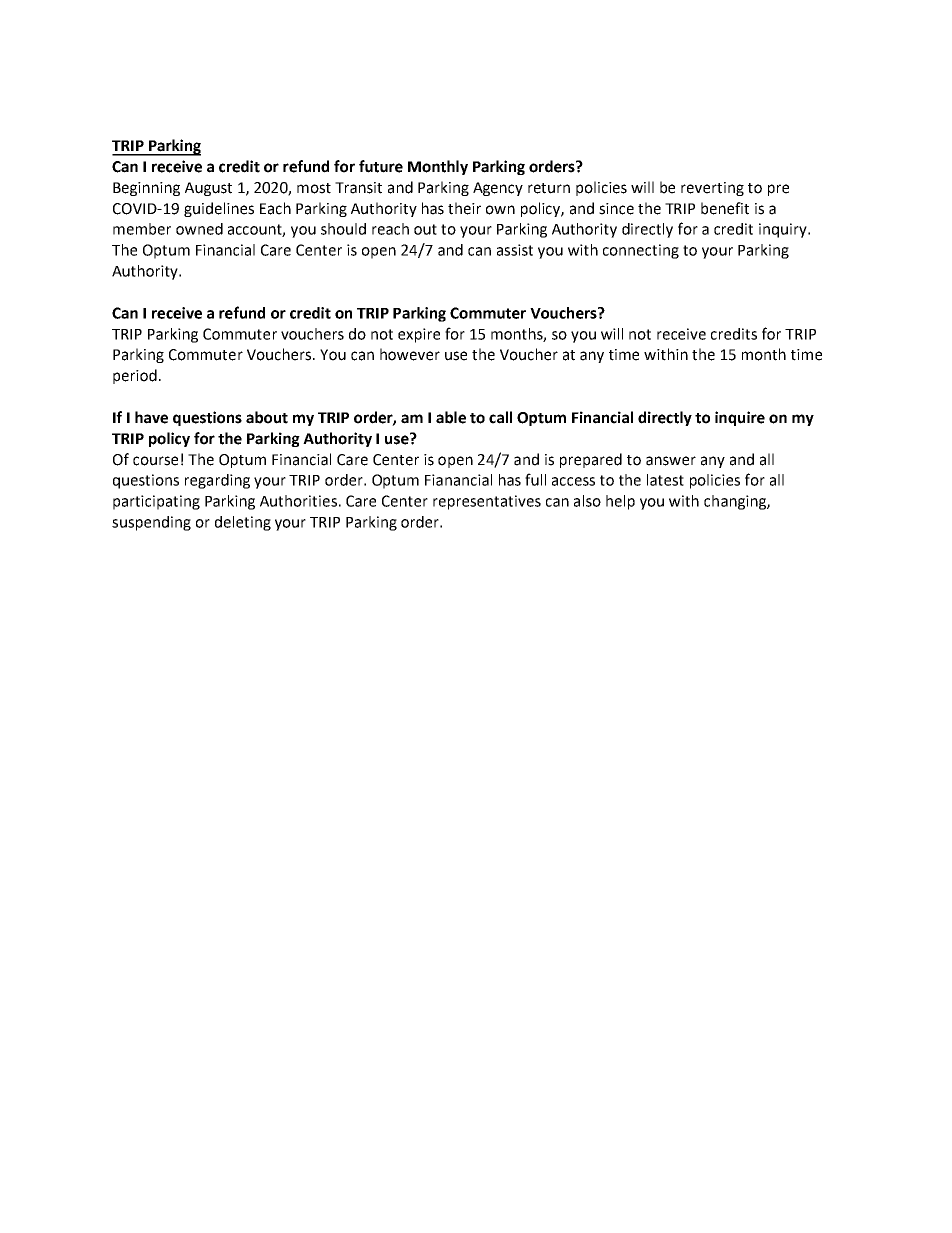 Image resolution: width=952 pixels, height=1233 pixels. I want to click on able, so click(451, 417).
